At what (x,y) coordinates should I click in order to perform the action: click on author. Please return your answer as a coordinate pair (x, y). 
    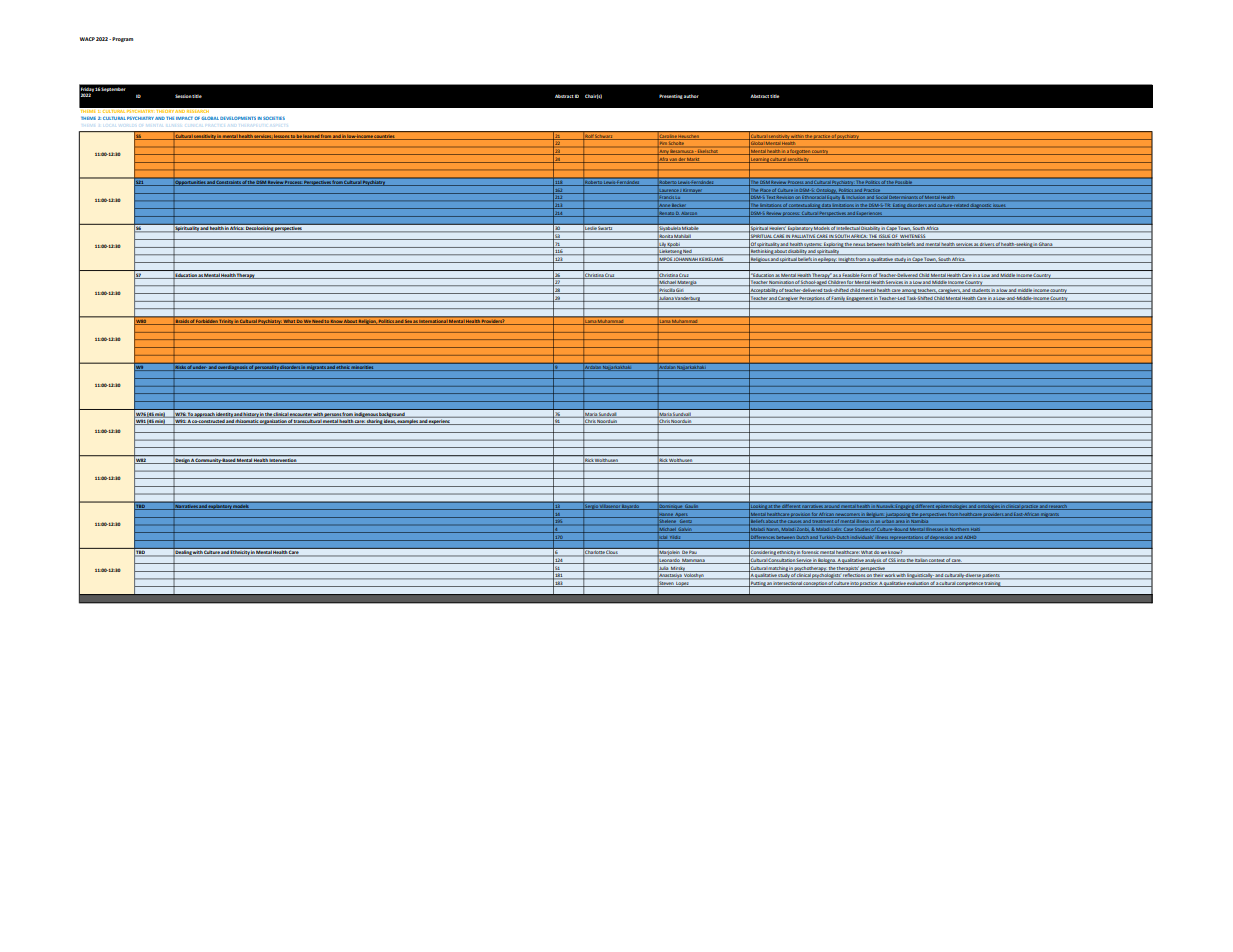
    Looking at the image, I should click on (691, 96).
